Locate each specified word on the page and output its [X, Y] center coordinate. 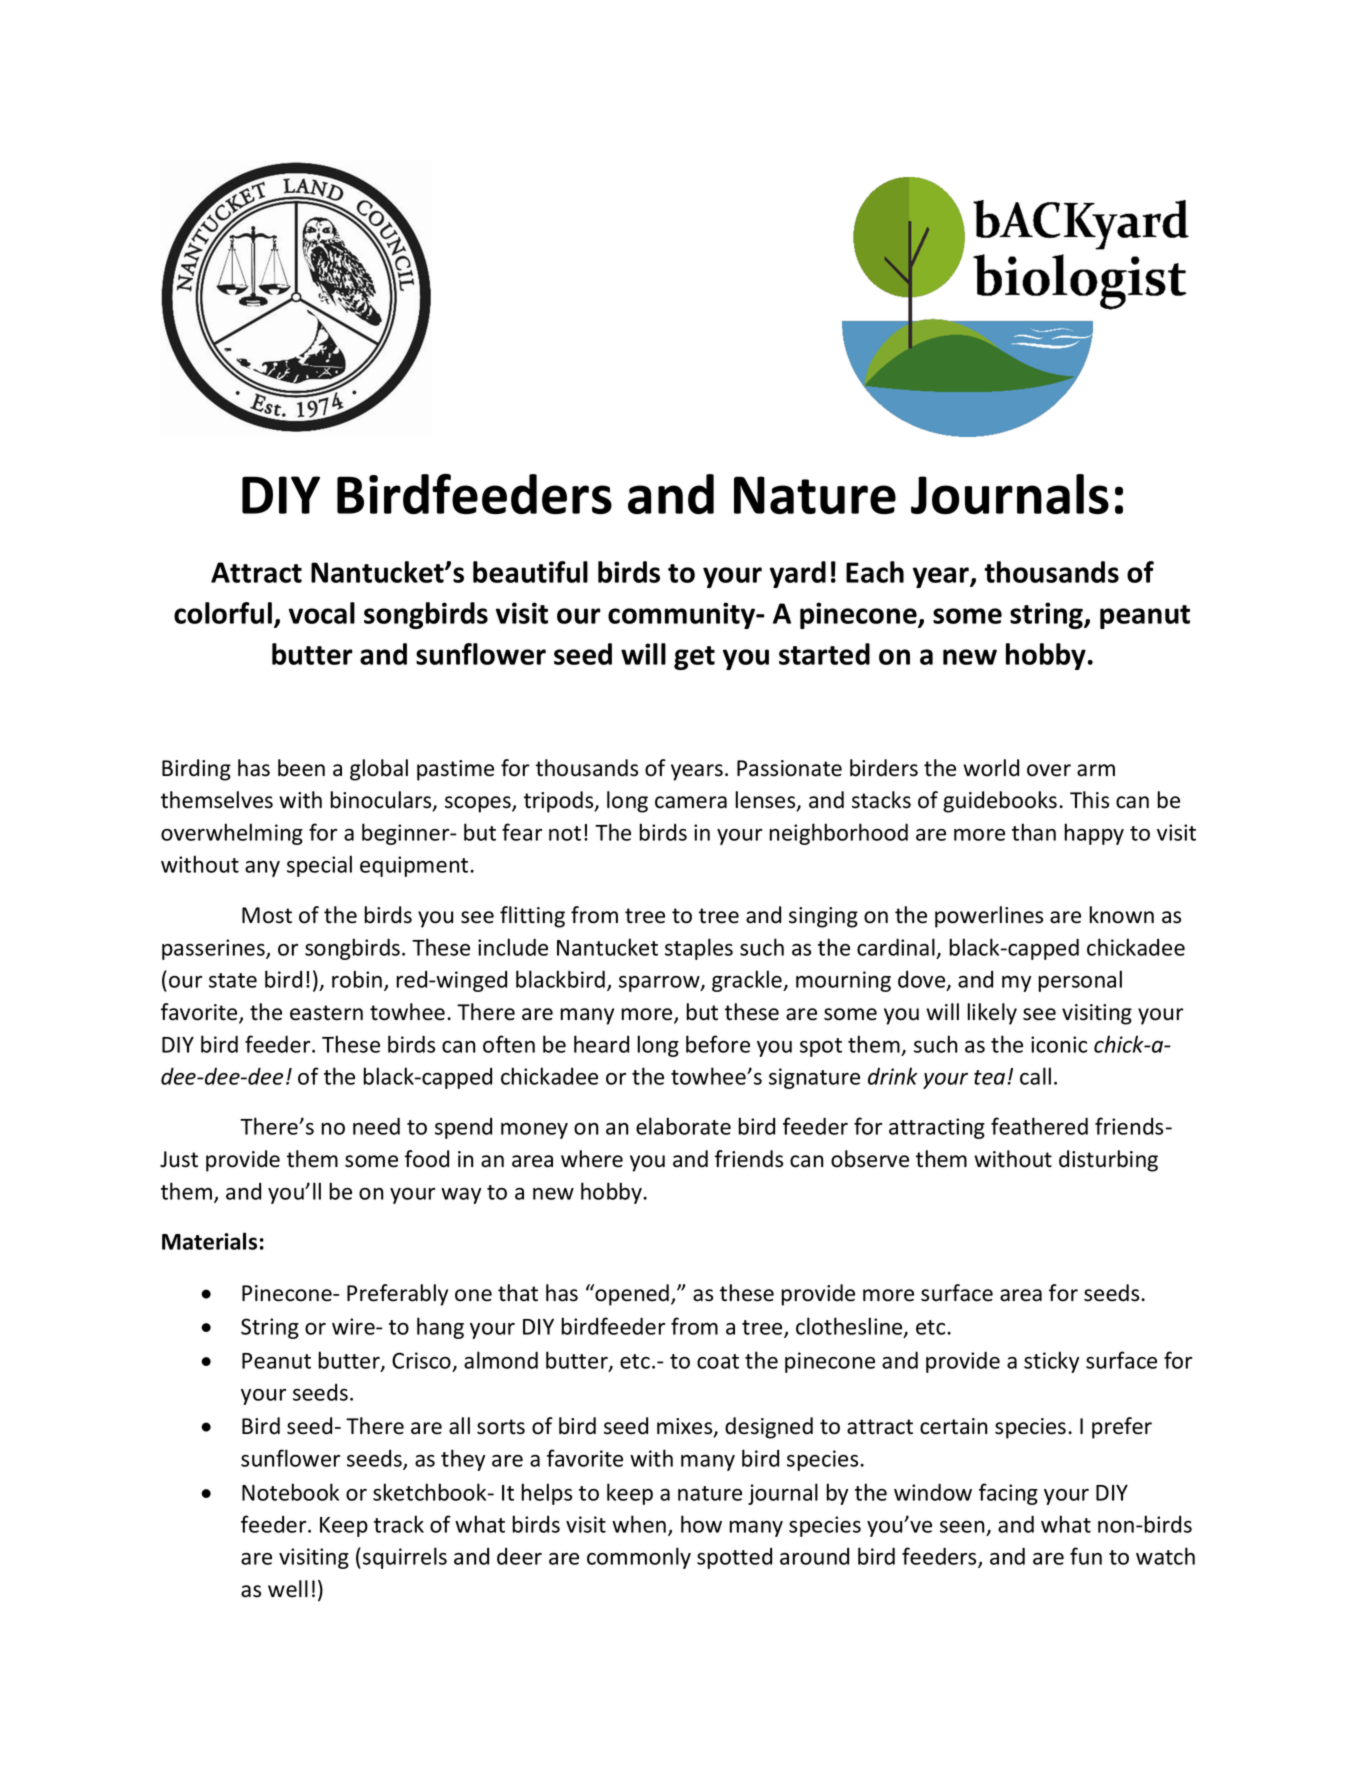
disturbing [1108, 1161]
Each [875, 572]
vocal [322, 613]
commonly [639, 1558]
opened [632, 1295]
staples [699, 949]
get [694, 658]
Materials [209, 1241]
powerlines [989, 917]
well [288, 1589]
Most [267, 915]
